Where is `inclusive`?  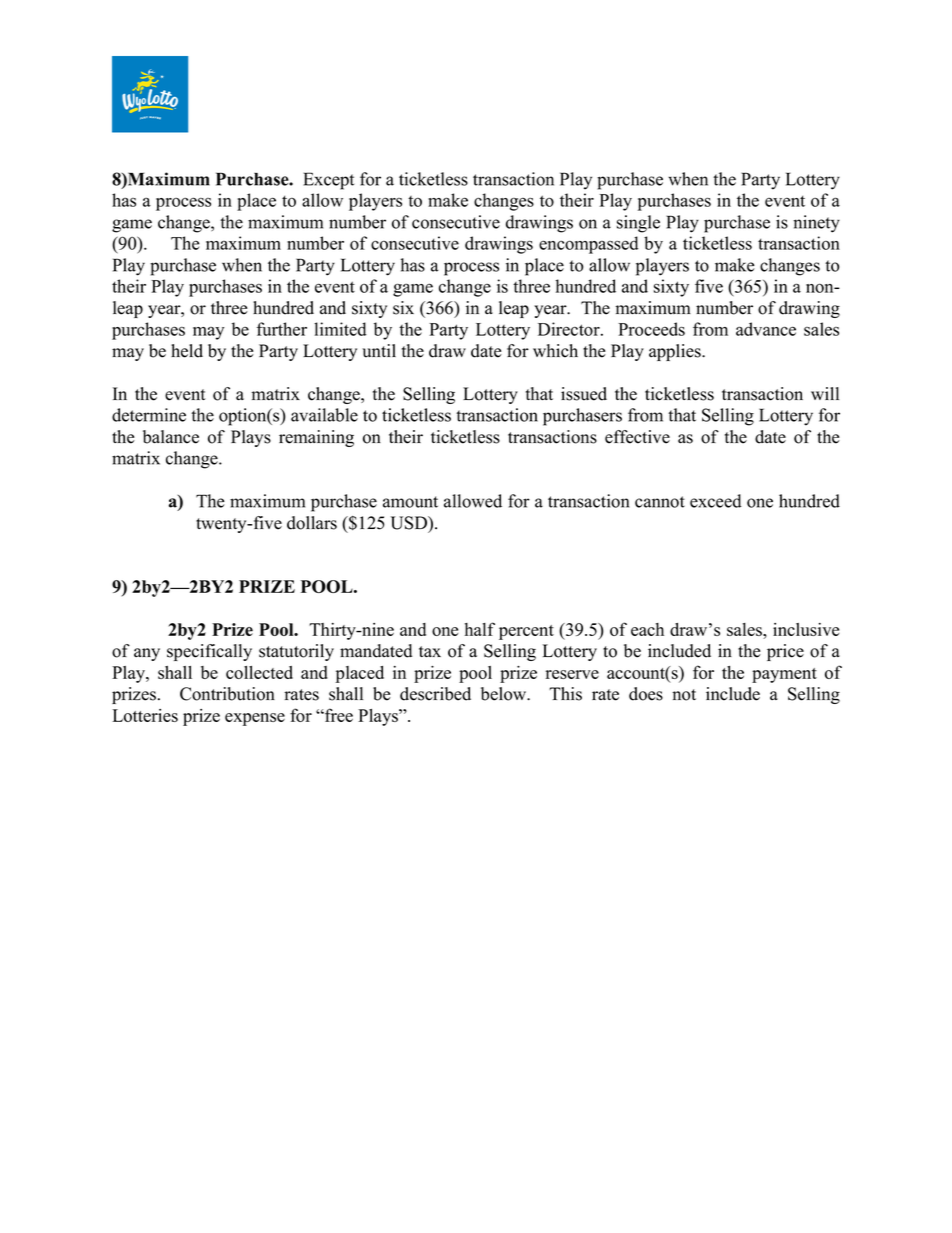 inclusive is located at coordinates (806, 629).
